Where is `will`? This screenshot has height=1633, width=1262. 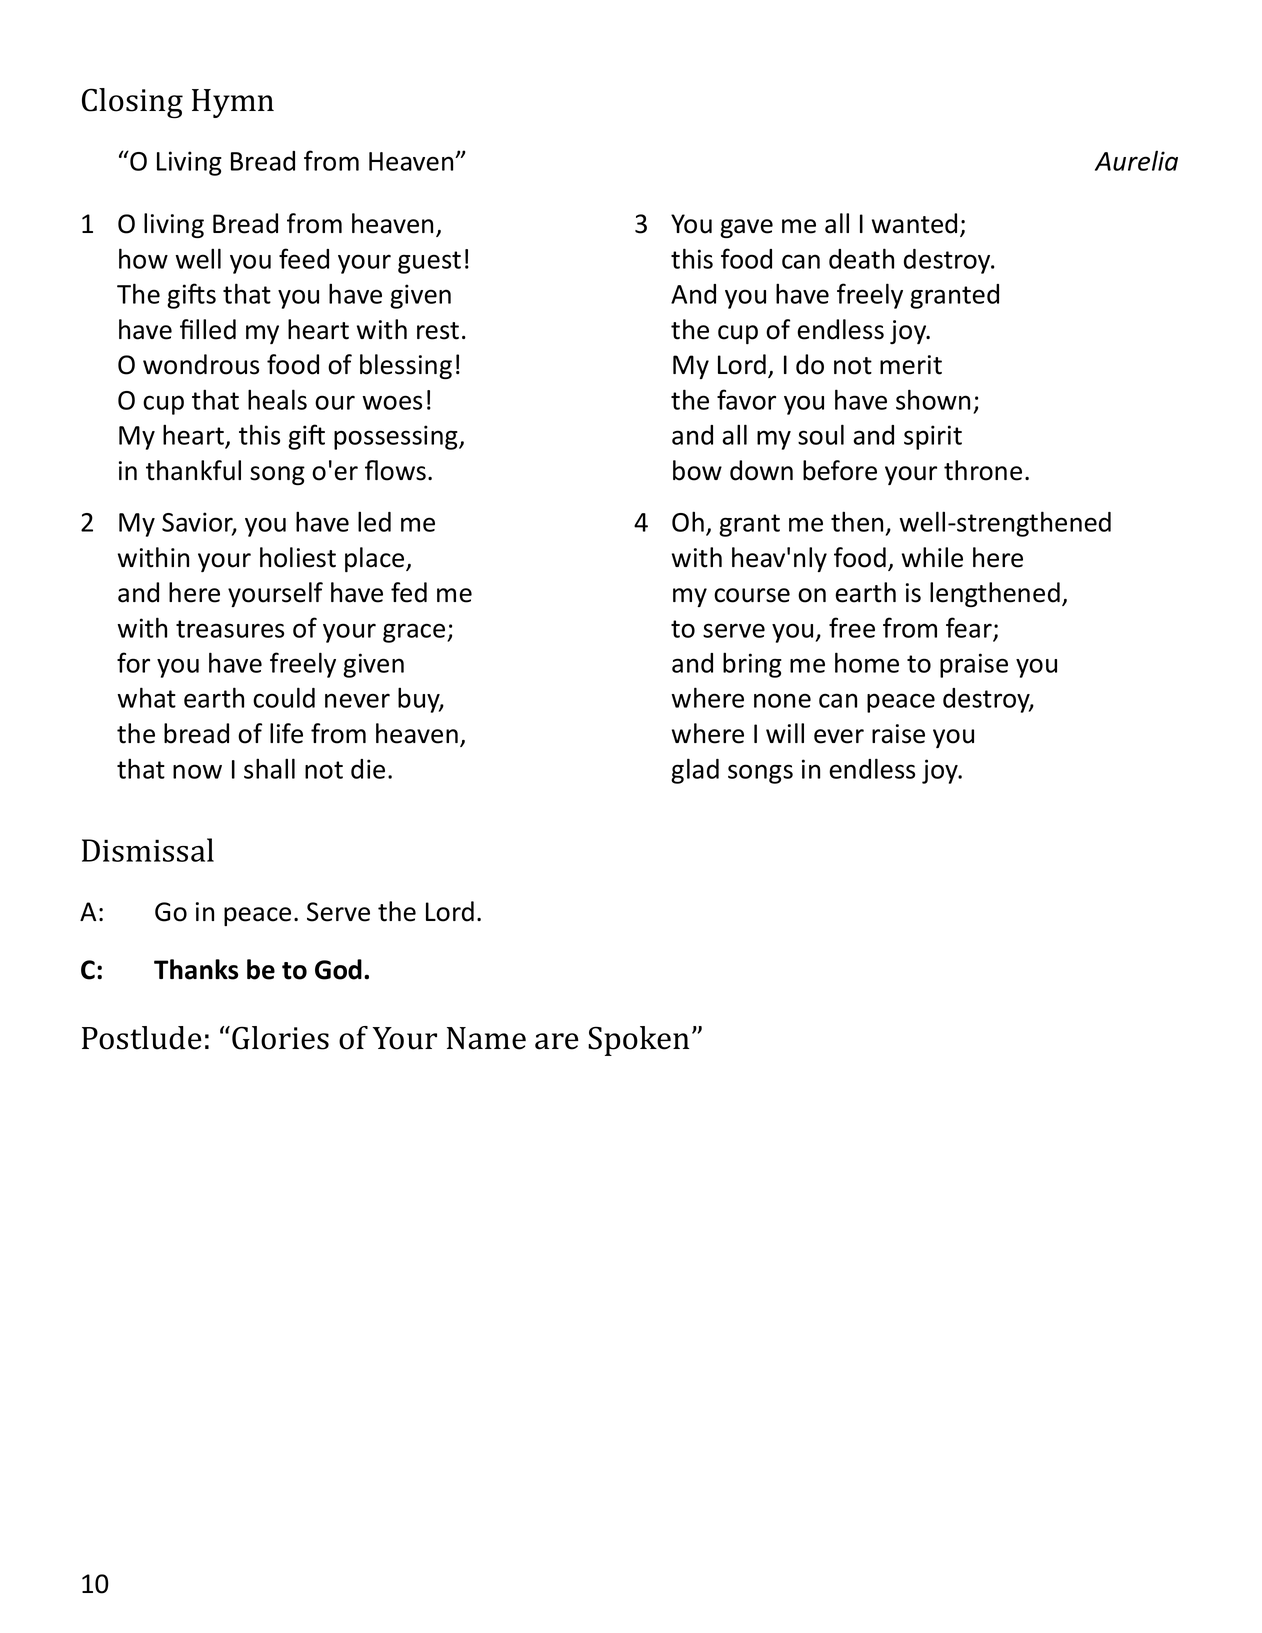
will is located at coordinates (785, 733).
